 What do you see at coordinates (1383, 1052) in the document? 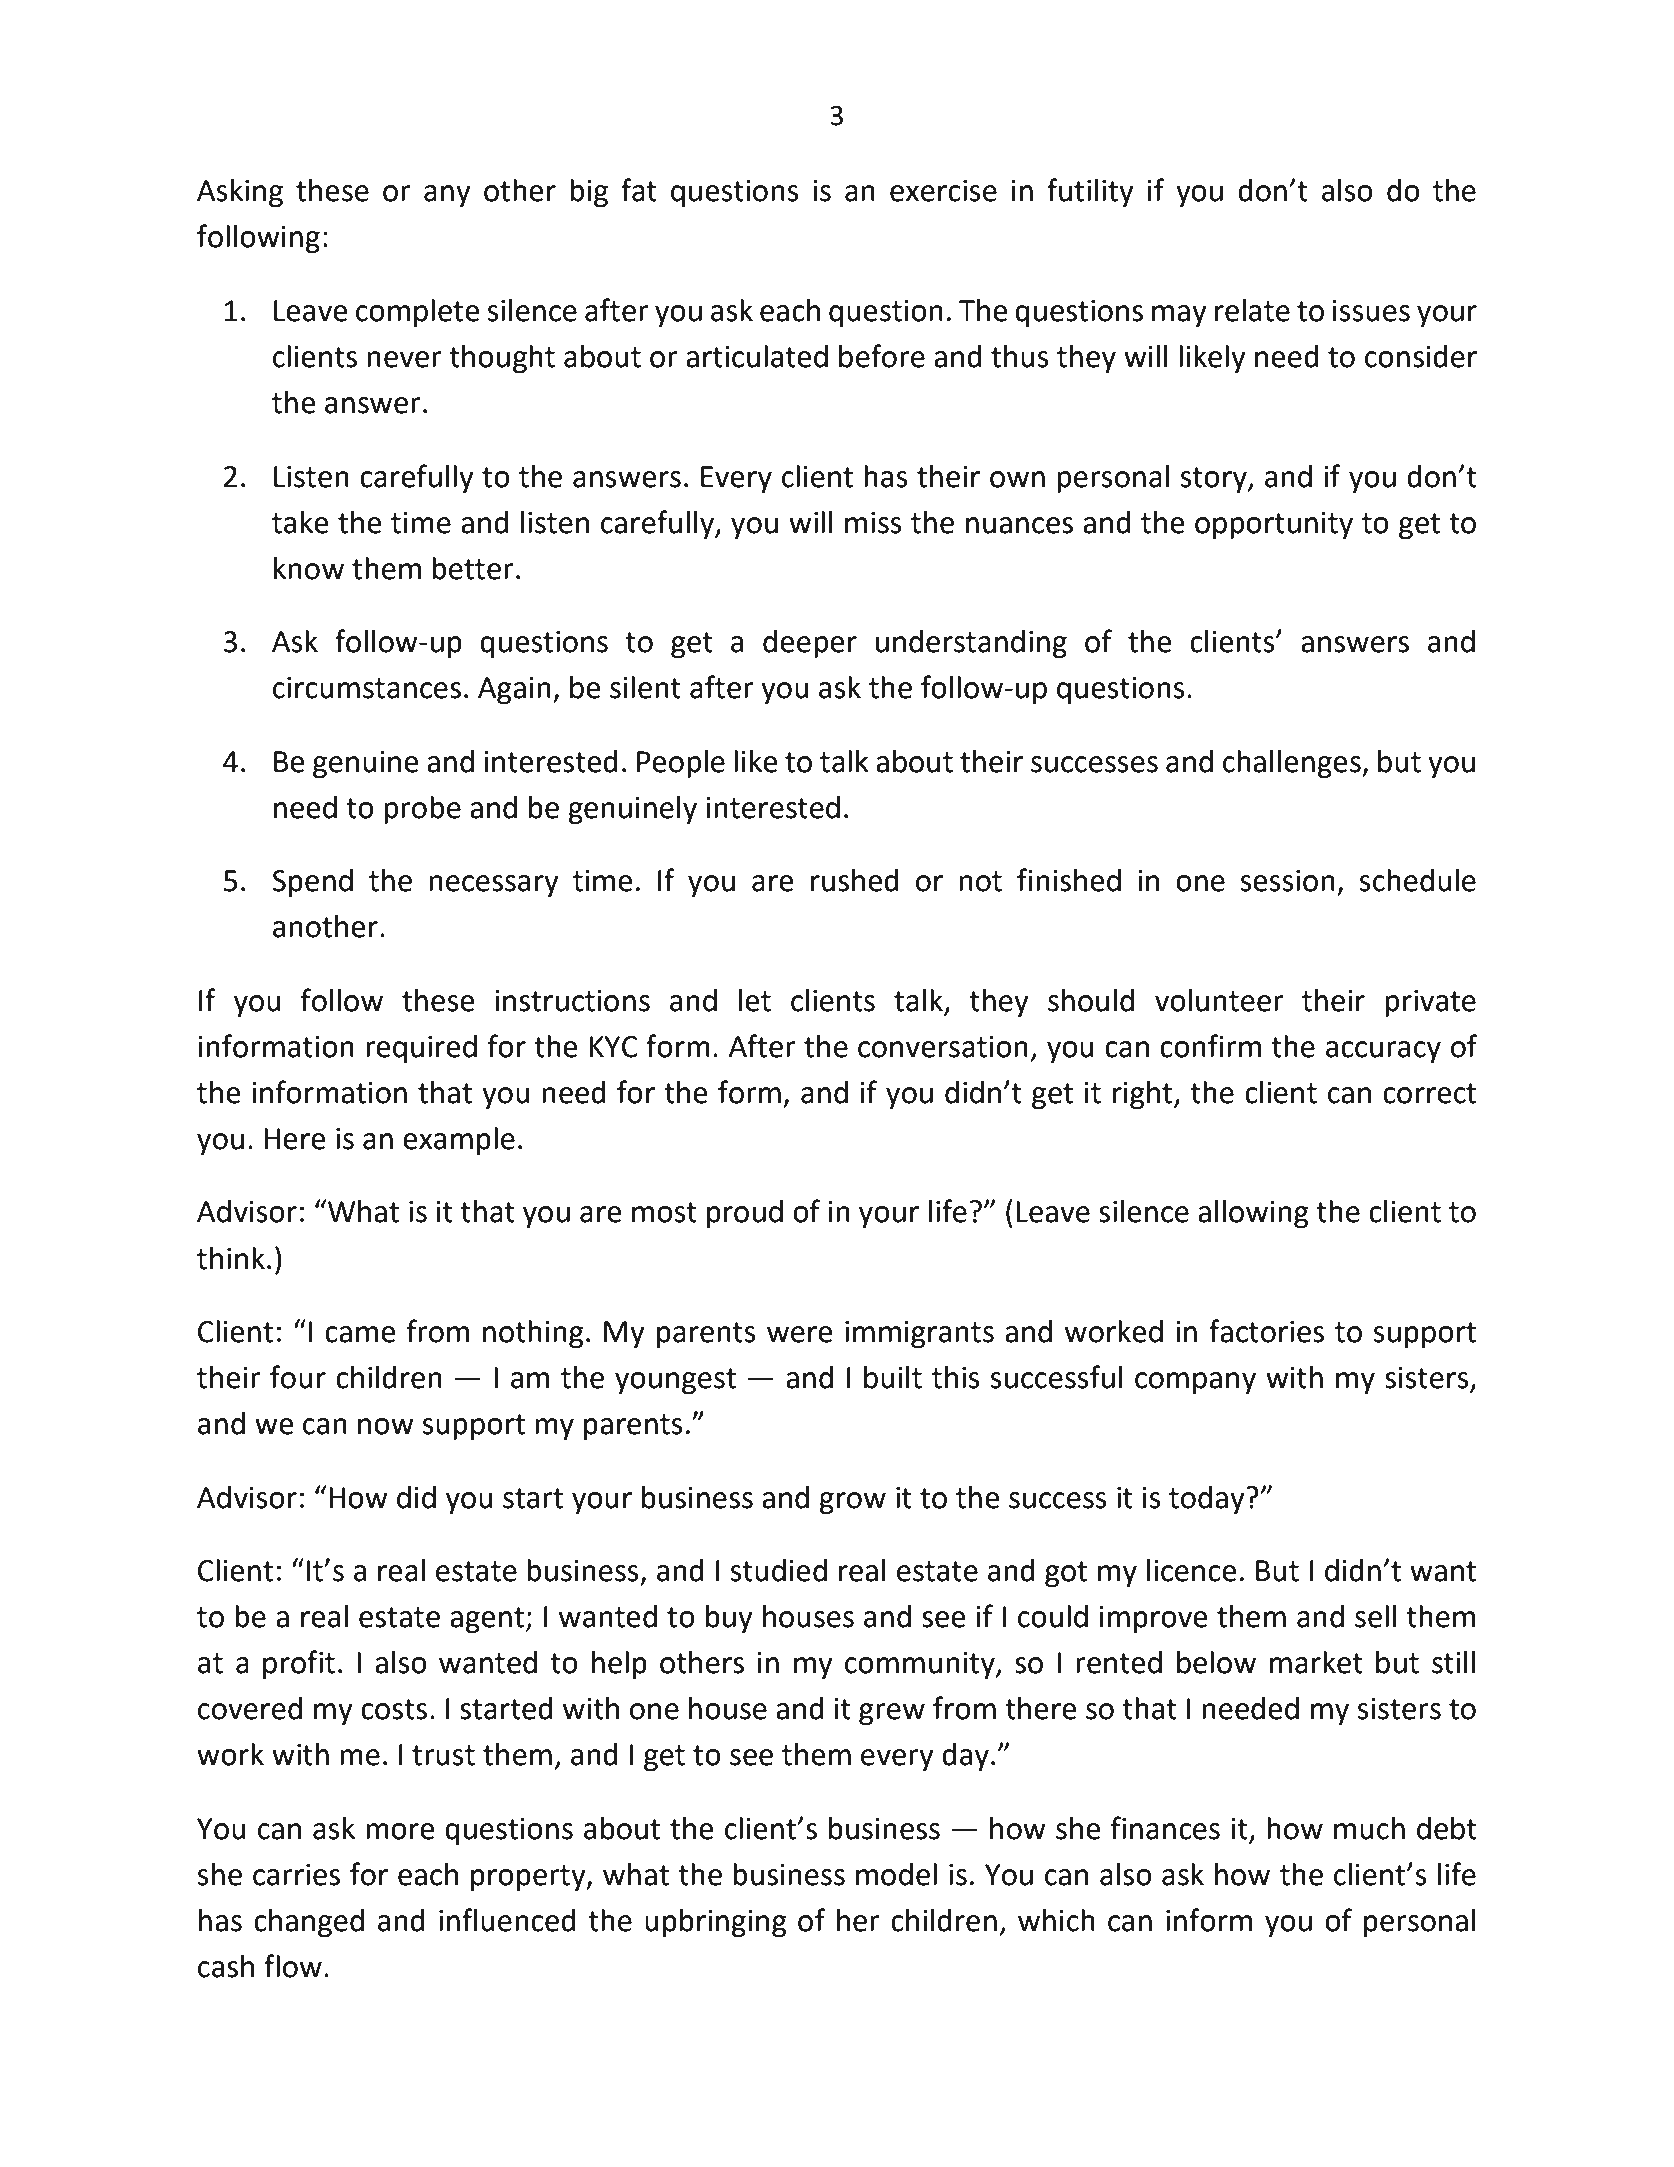
I see `accuracy` at bounding box center [1383, 1052].
